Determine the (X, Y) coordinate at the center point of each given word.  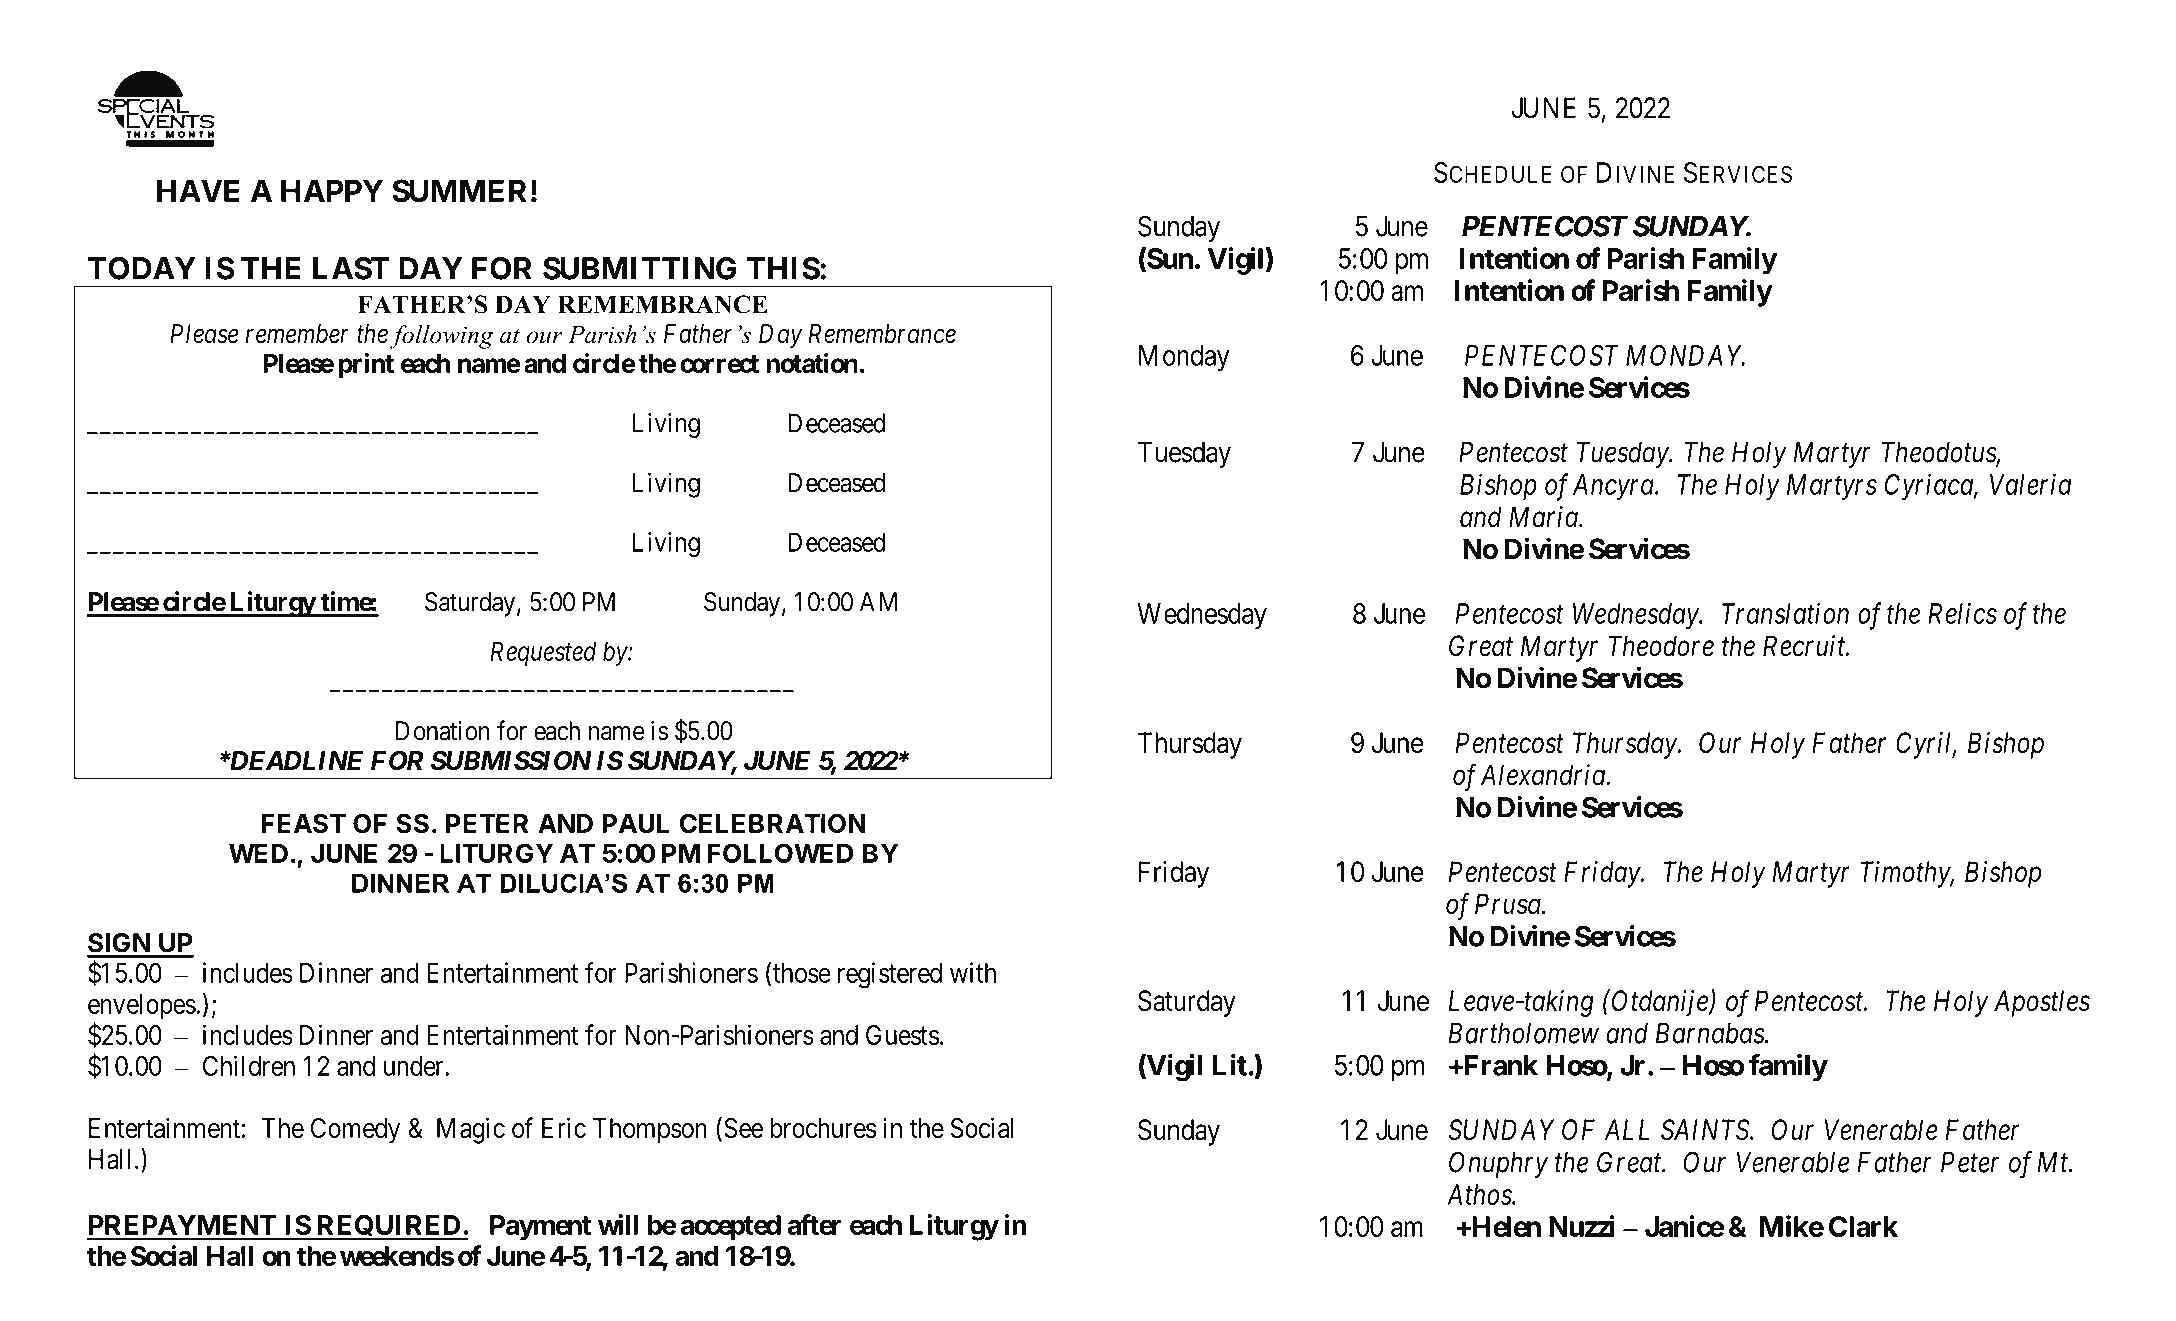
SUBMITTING (640, 268)
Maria (1544, 517)
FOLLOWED (780, 853)
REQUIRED (388, 1227)
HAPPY (332, 190)
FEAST (303, 823)
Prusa (1509, 904)
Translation (1785, 613)
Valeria (2030, 484)
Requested (543, 653)
